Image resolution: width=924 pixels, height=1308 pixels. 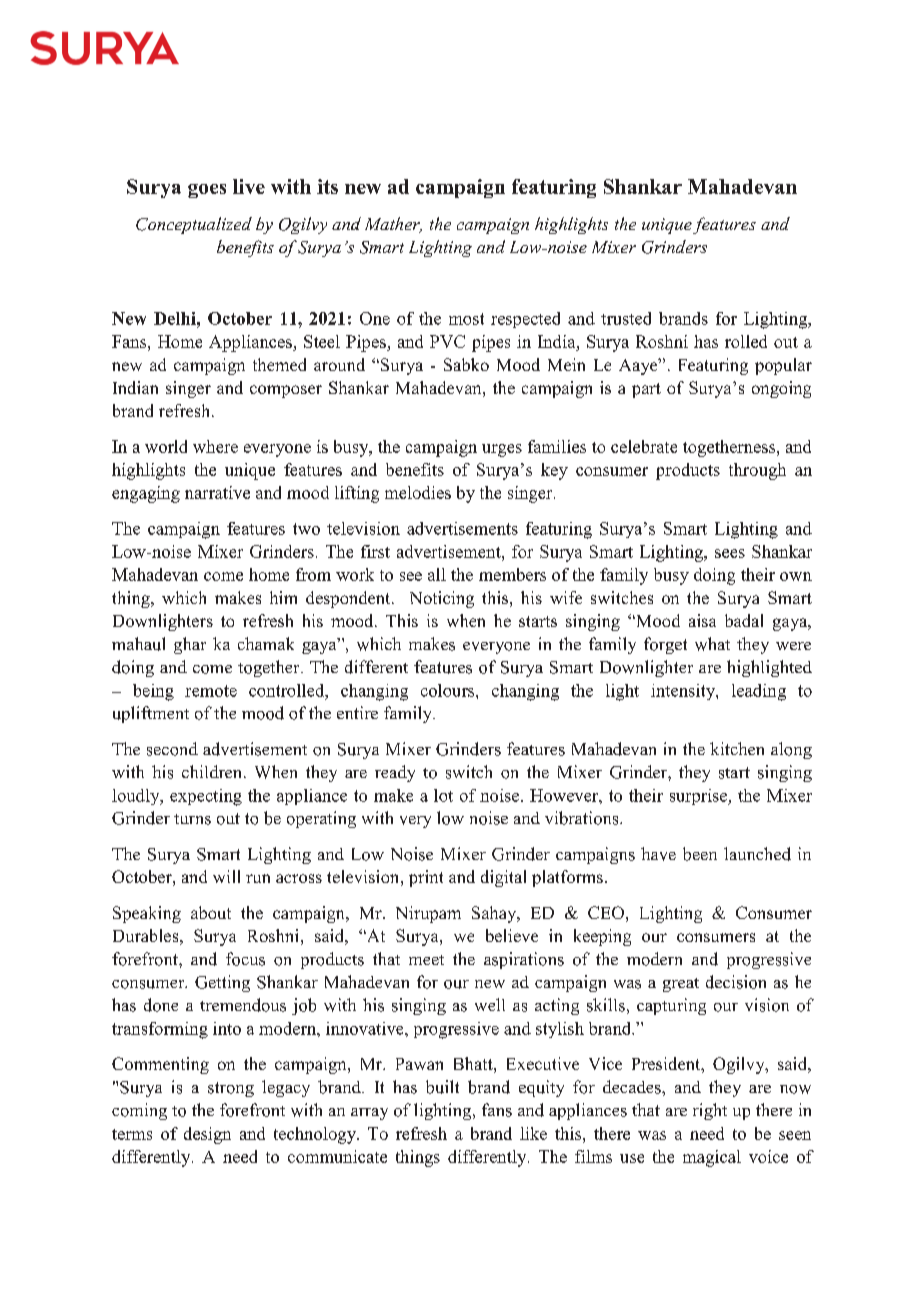 I want to click on Mather, so click(x=393, y=225).
